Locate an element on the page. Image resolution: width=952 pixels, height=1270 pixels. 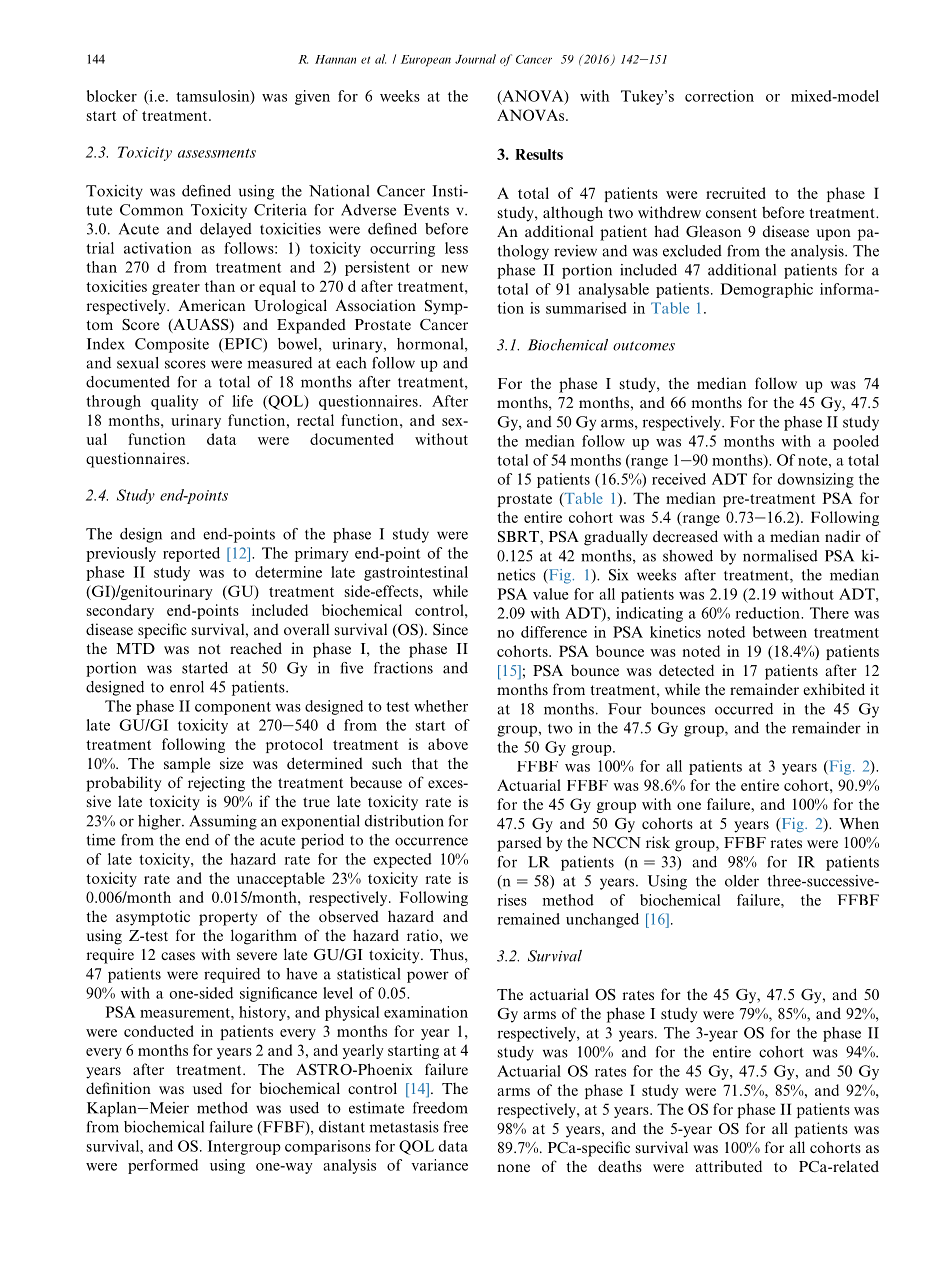
reported is located at coordinates (191, 554).
